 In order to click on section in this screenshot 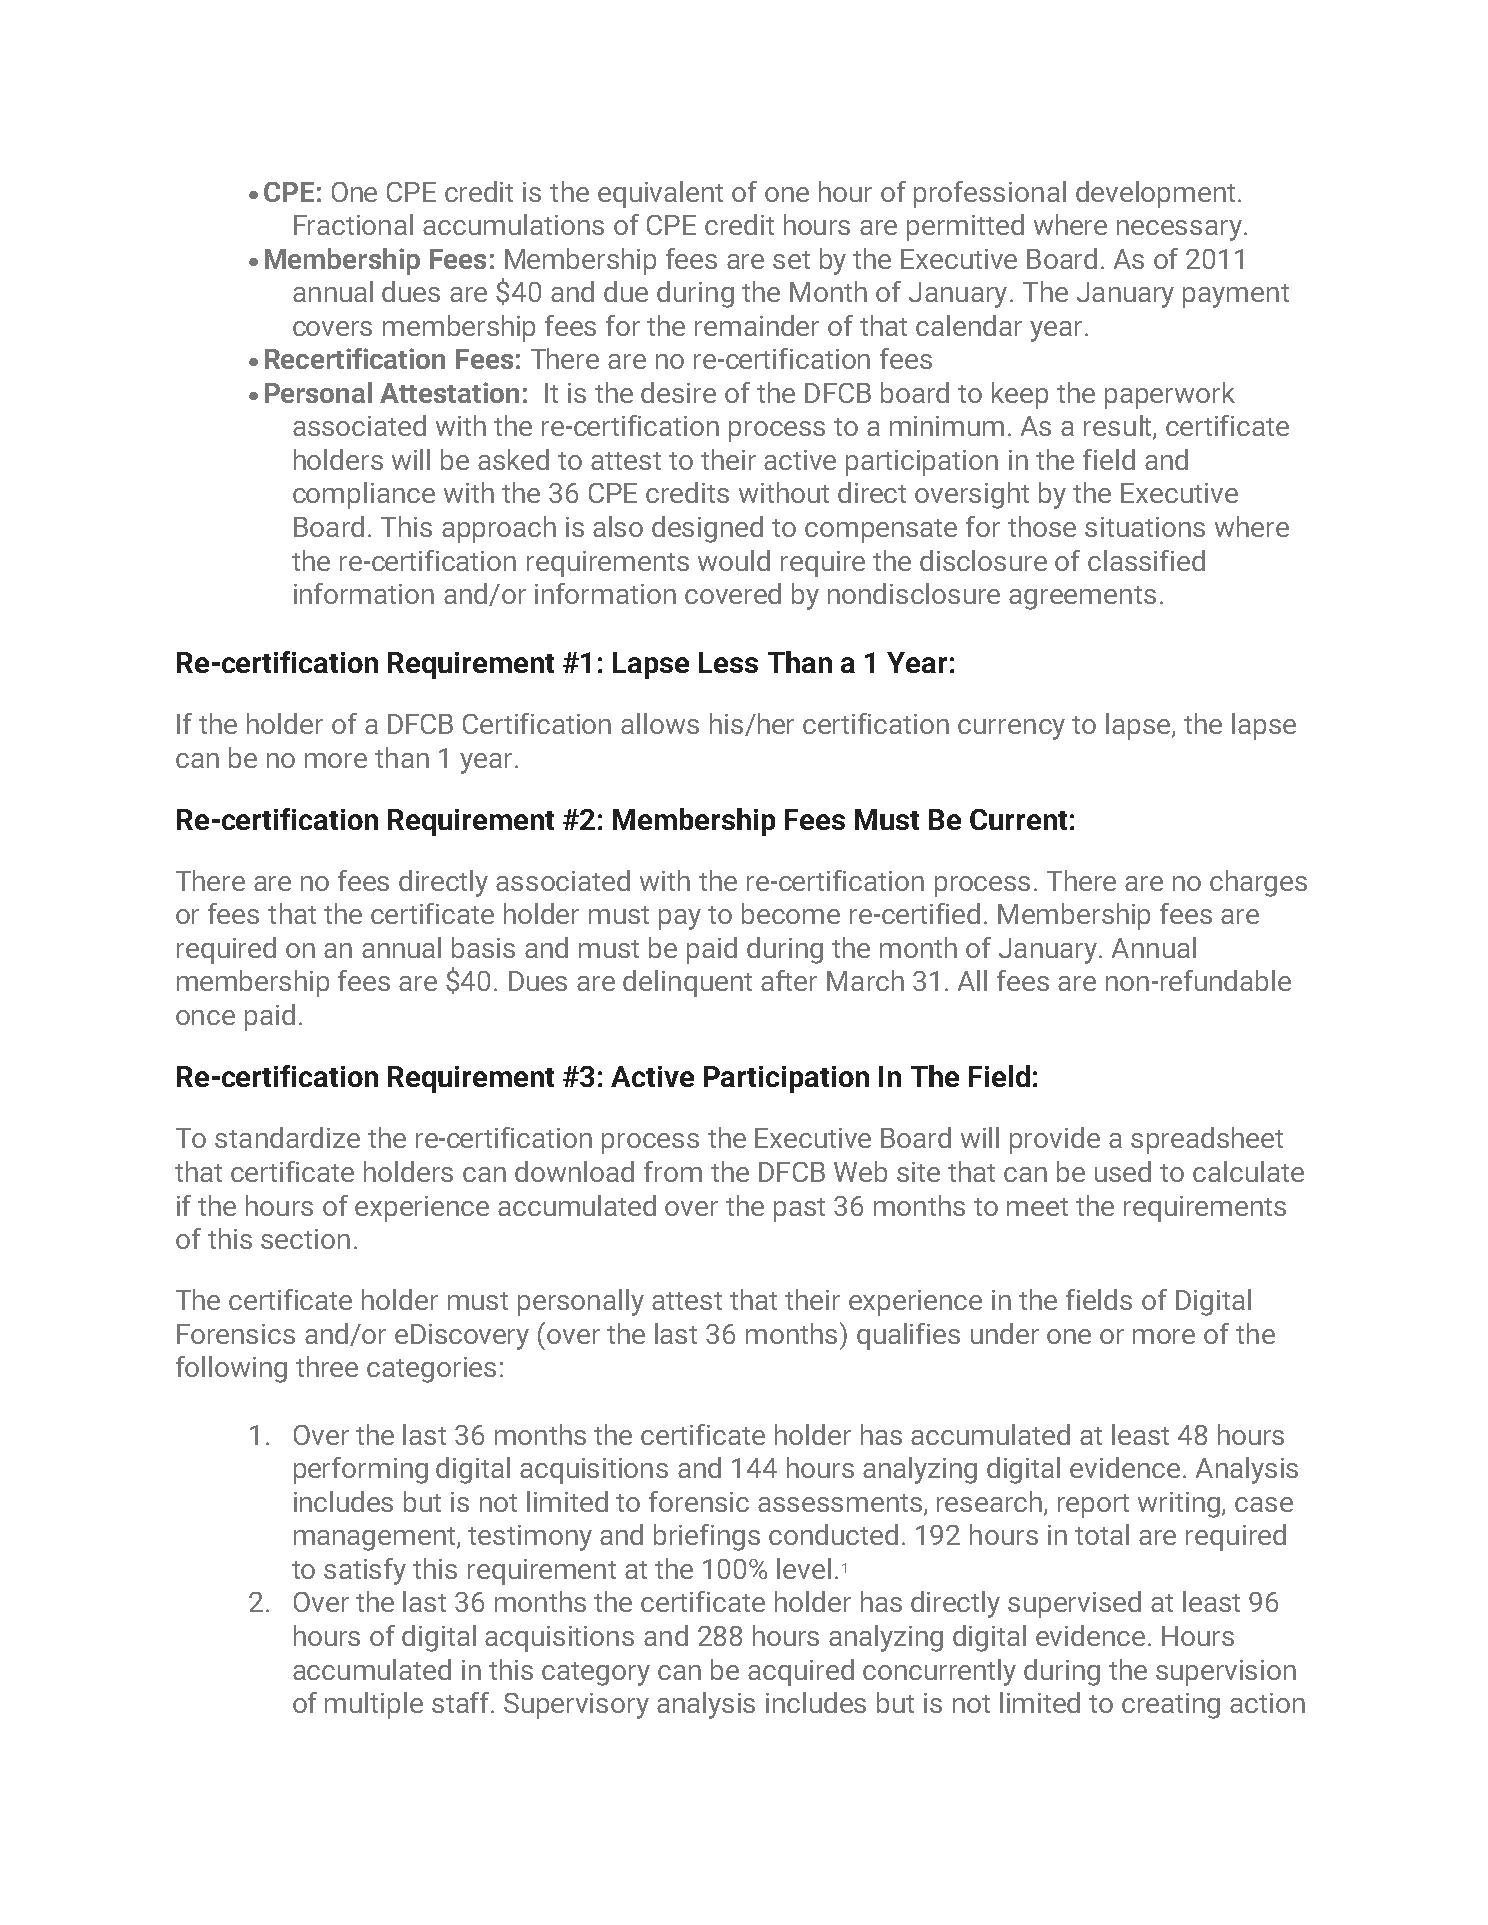, I will do `click(305, 1239)`.
